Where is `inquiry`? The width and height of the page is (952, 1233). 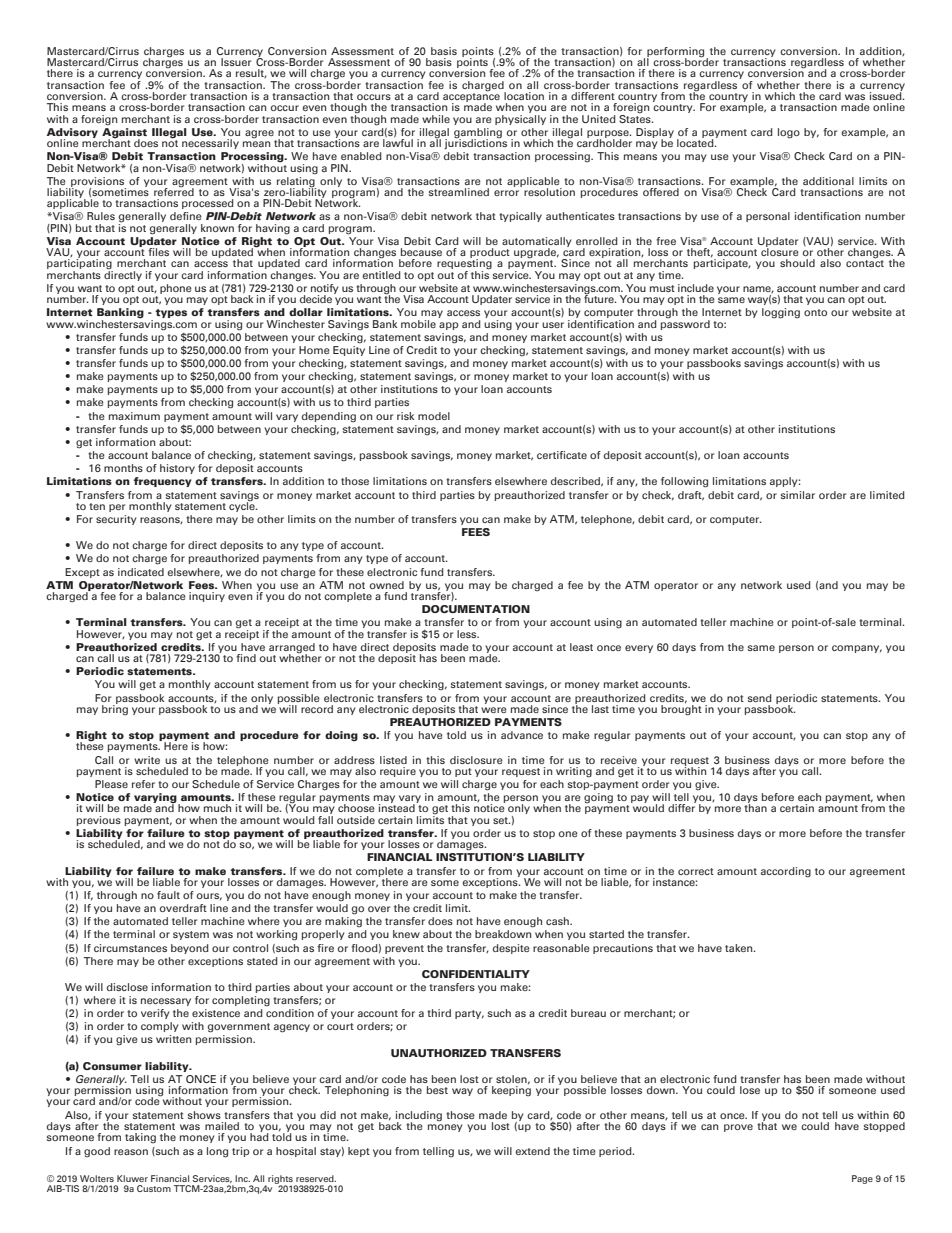 inquiry is located at coordinates (207, 597).
